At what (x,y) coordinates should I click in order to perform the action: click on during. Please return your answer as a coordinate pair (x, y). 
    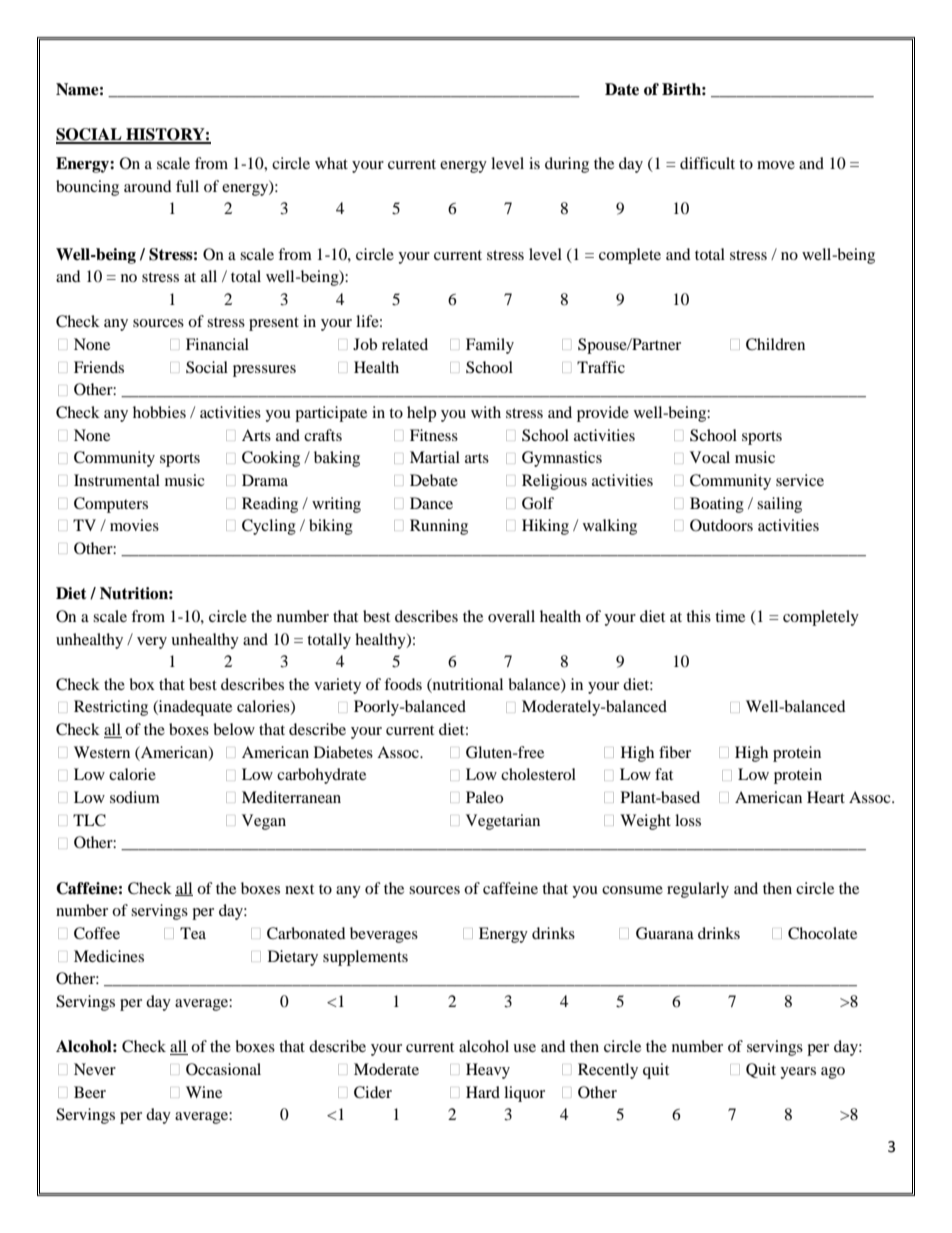
    Looking at the image, I should click on (567, 165).
